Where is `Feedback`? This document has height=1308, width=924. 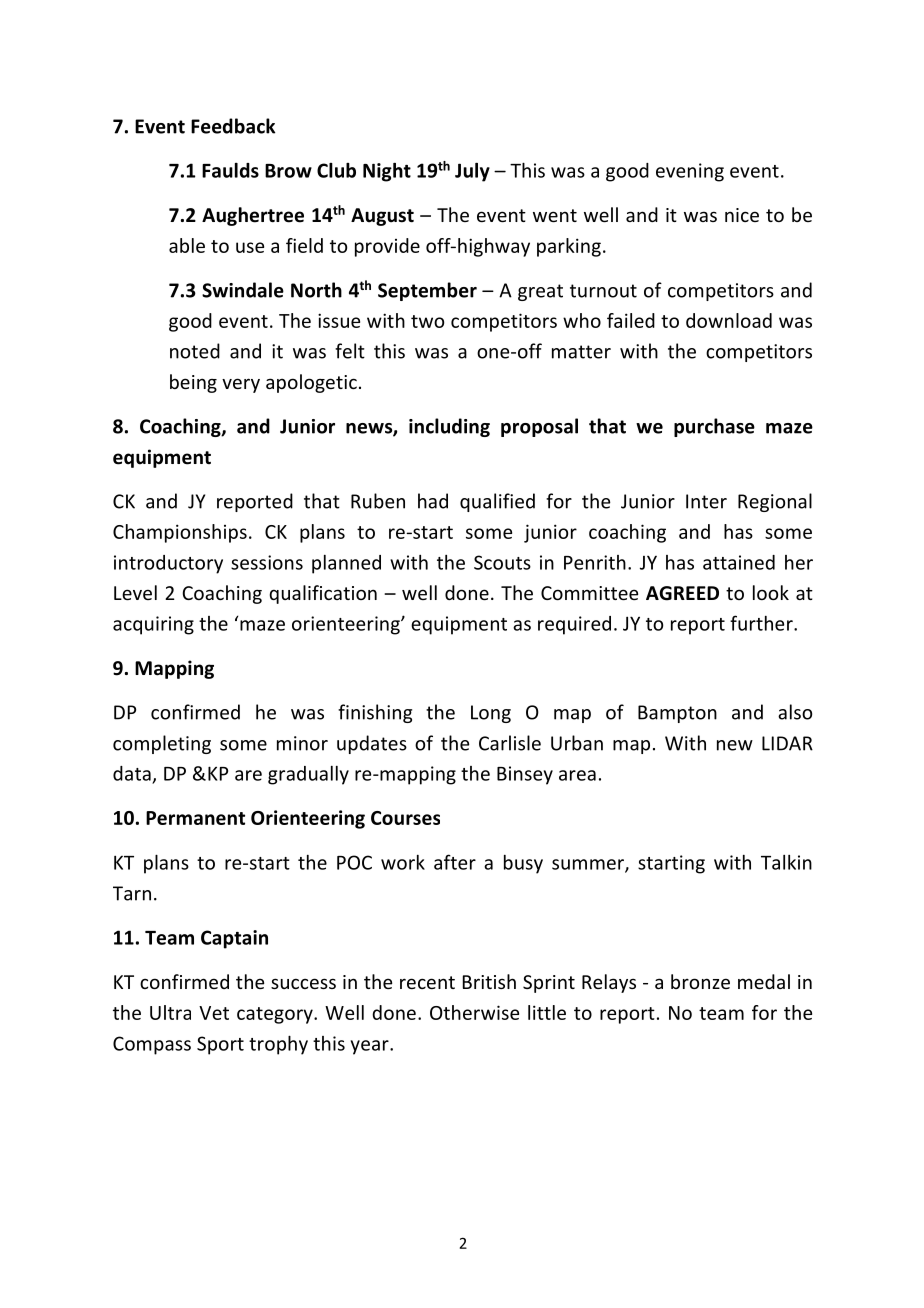 Feedback is located at coordinates (233, 126).
